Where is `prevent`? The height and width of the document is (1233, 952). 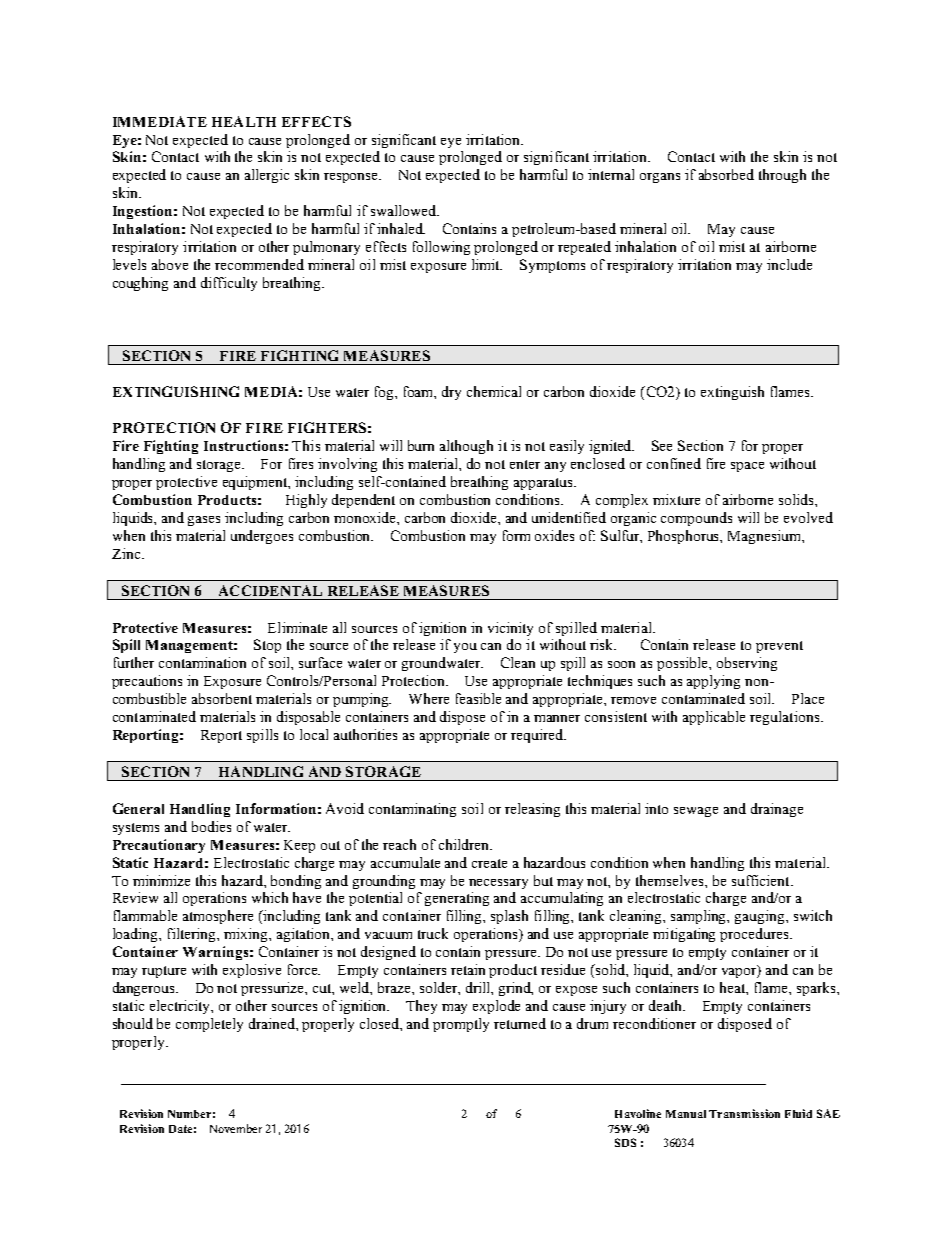
prevent is located at coordinates (779, 647).
